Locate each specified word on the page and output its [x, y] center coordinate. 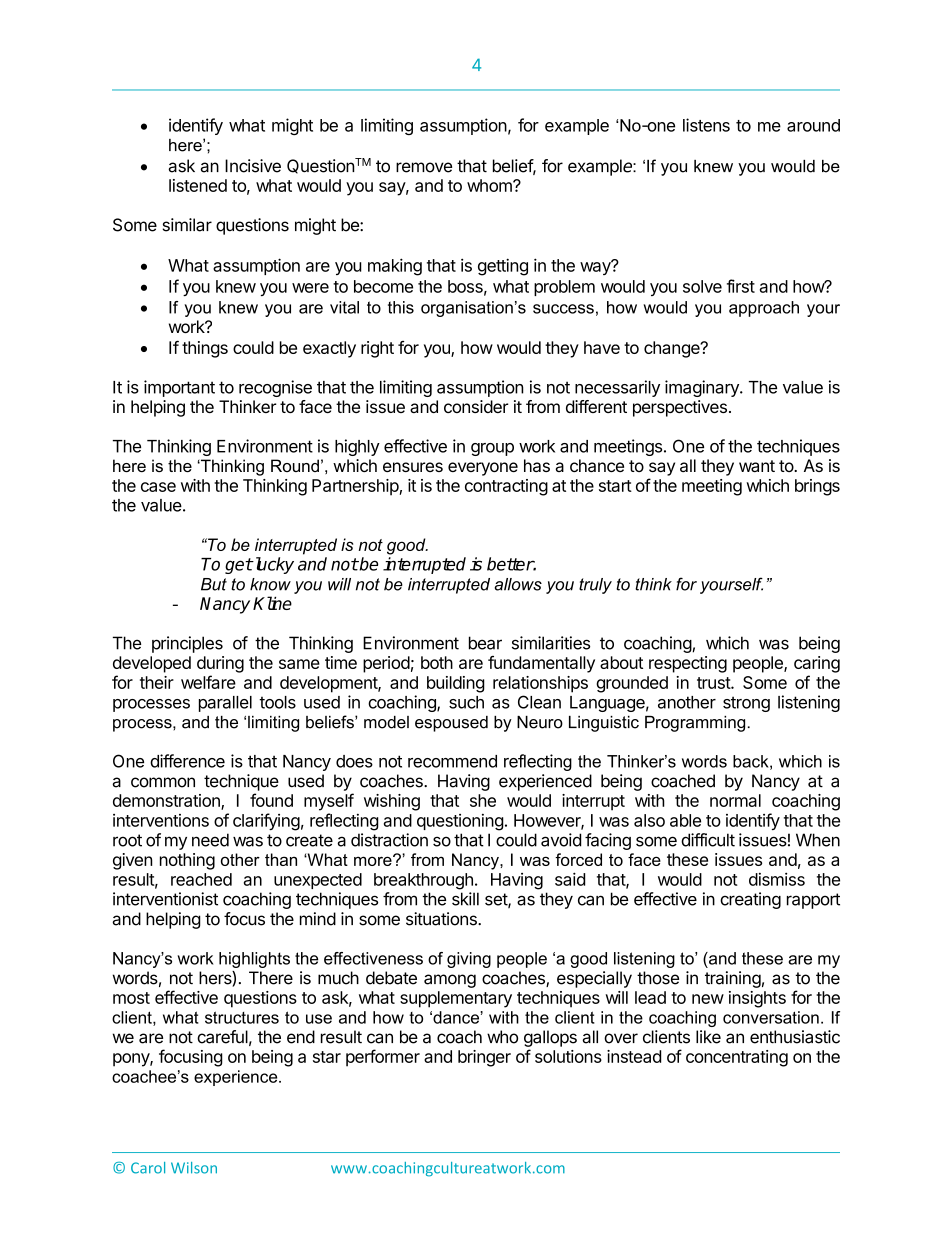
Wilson [194, 1168]
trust [714, 683]
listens [706, 125]
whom [490, 185]
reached [201, 879]
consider [476, 406]
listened [198, 185]
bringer [484, 1058]
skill [465, 899]
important [179, 388]
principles [187, 644]
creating [750, 900]
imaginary [703, 388]
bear [485, 643]
